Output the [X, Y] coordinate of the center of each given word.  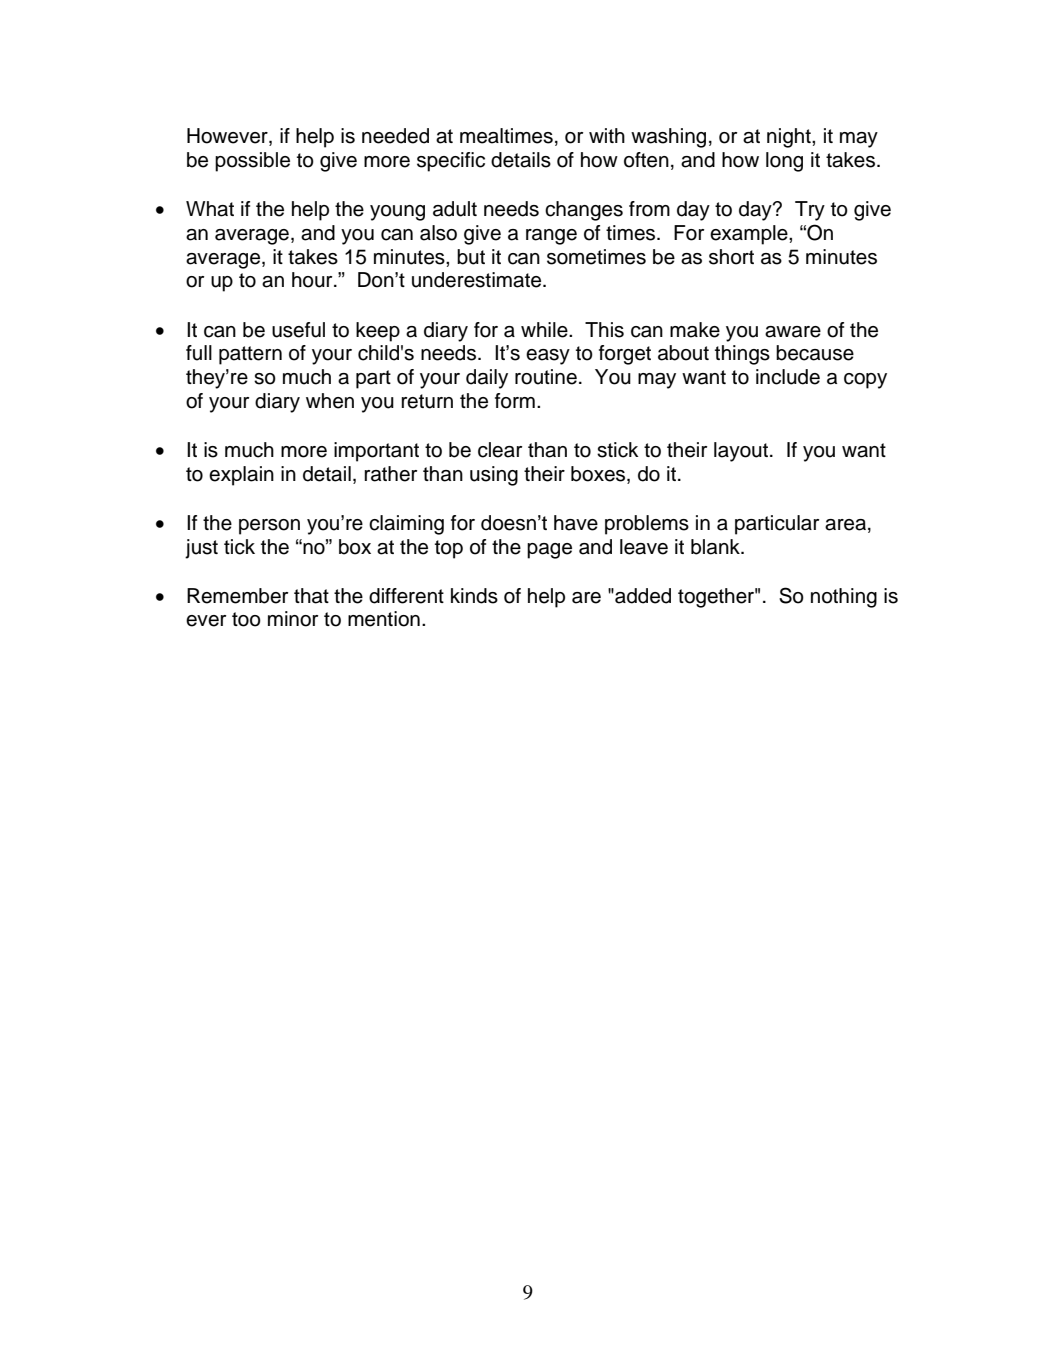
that [311, 596]
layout [741, 452]
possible [252, 162]
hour [313, 280]
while [545, 330]
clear [500, 450]
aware [793, 332]
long [784, 162]
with [607, 135]
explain [241, 476]
